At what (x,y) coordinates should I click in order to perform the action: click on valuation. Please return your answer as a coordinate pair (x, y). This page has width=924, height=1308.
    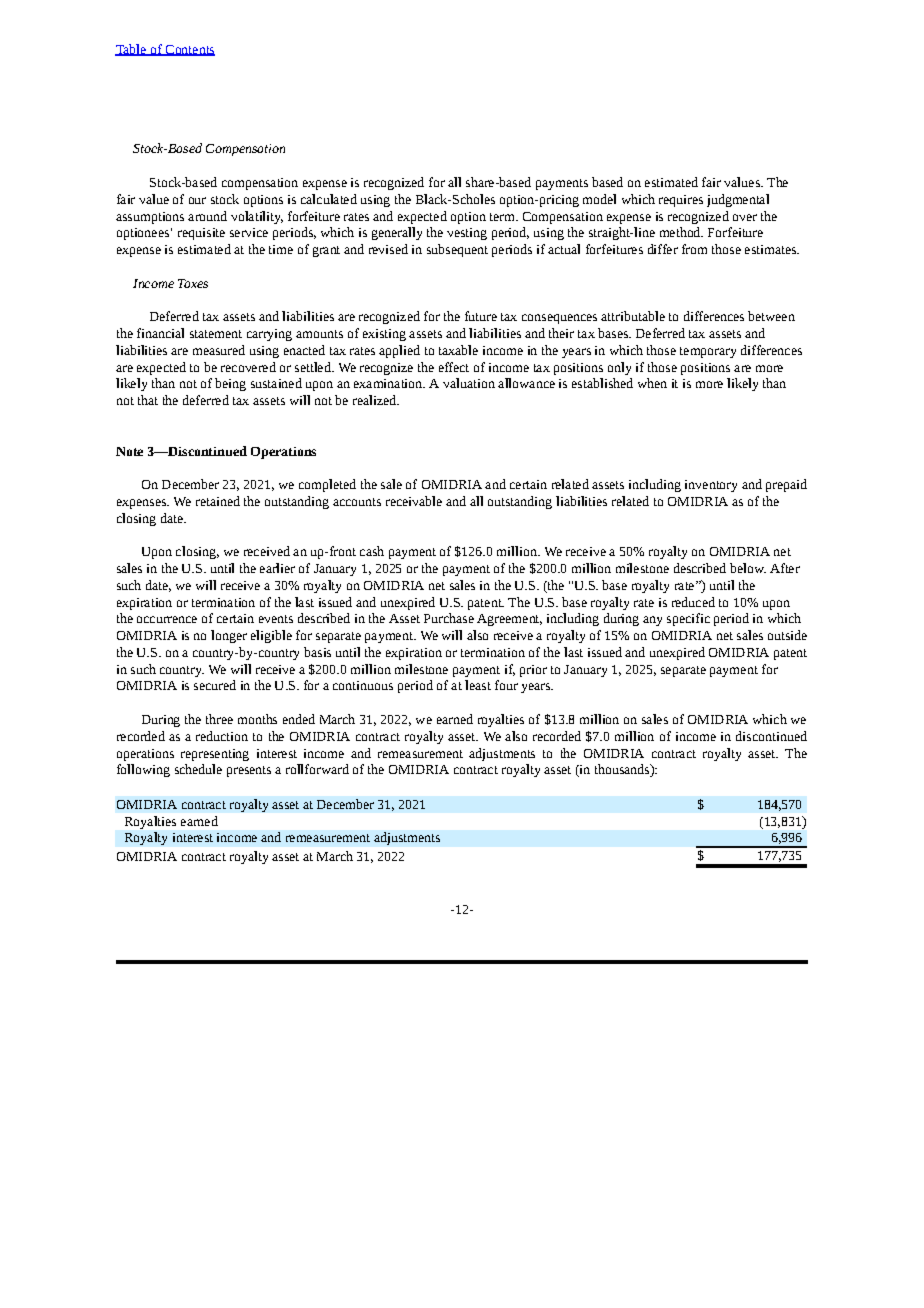
    Looking at the image, I should click on (469, 383).
